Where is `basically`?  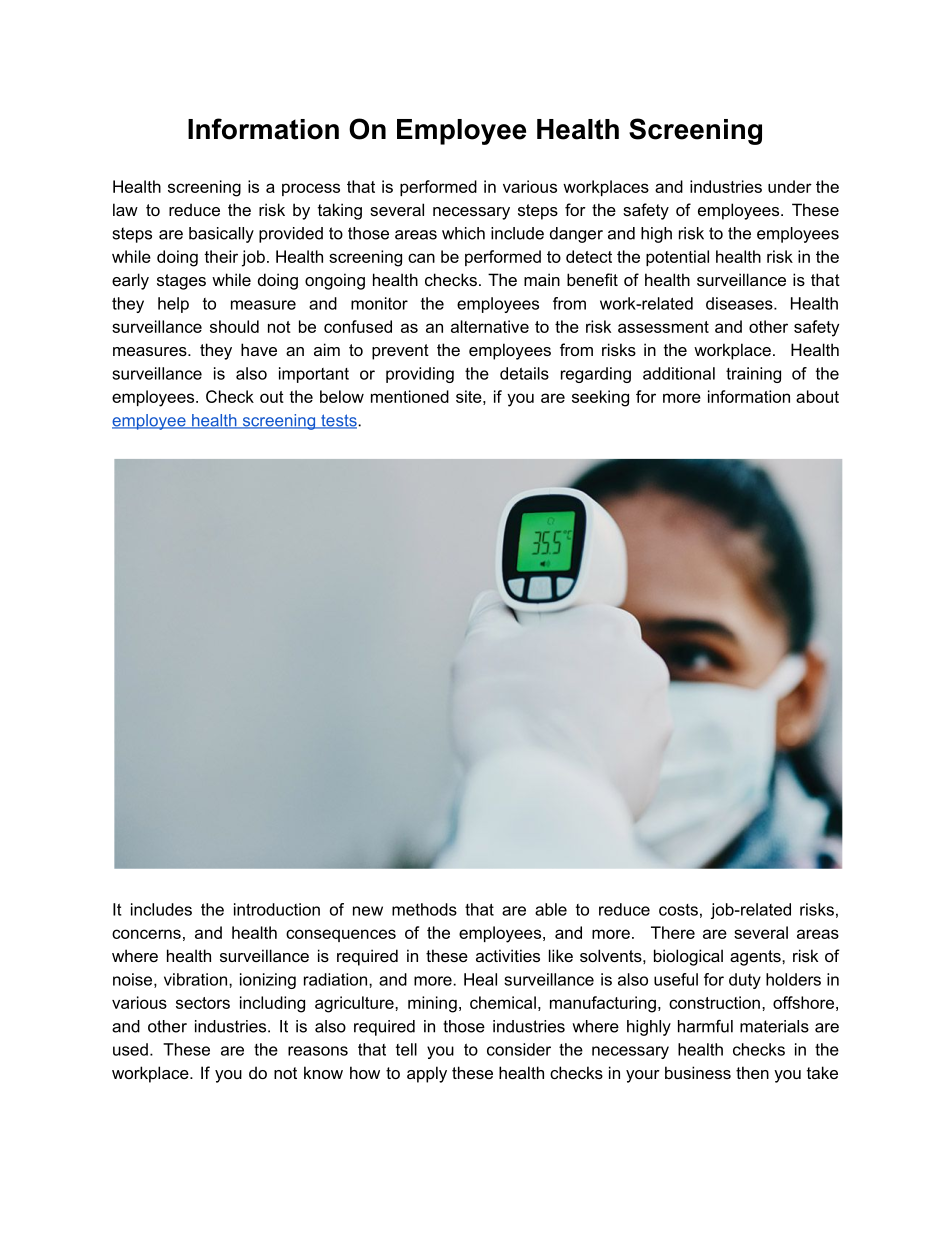 basically is located at coordinates (221, 235).
